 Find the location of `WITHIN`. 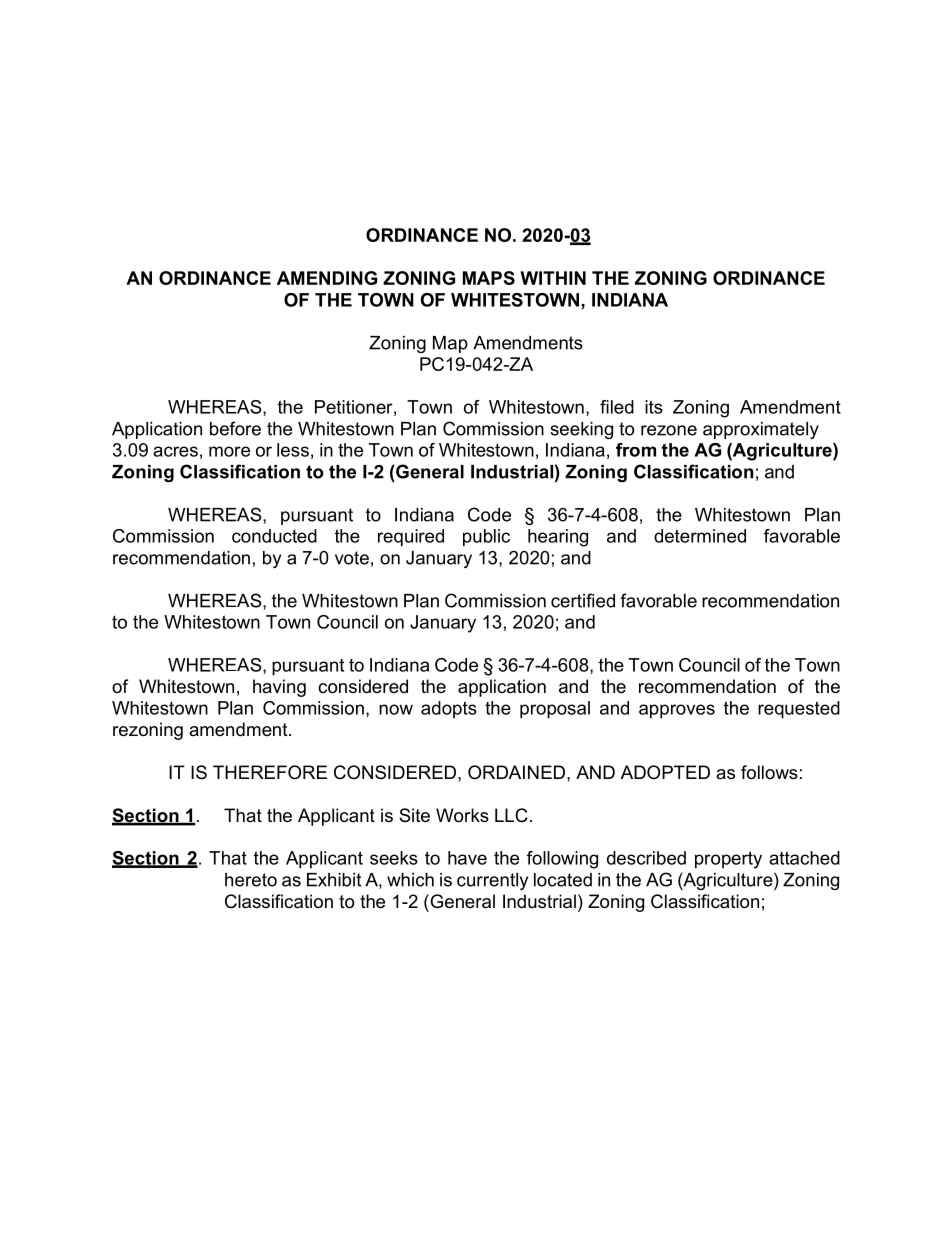

WITHIN is located at coordinates (553, 278).
